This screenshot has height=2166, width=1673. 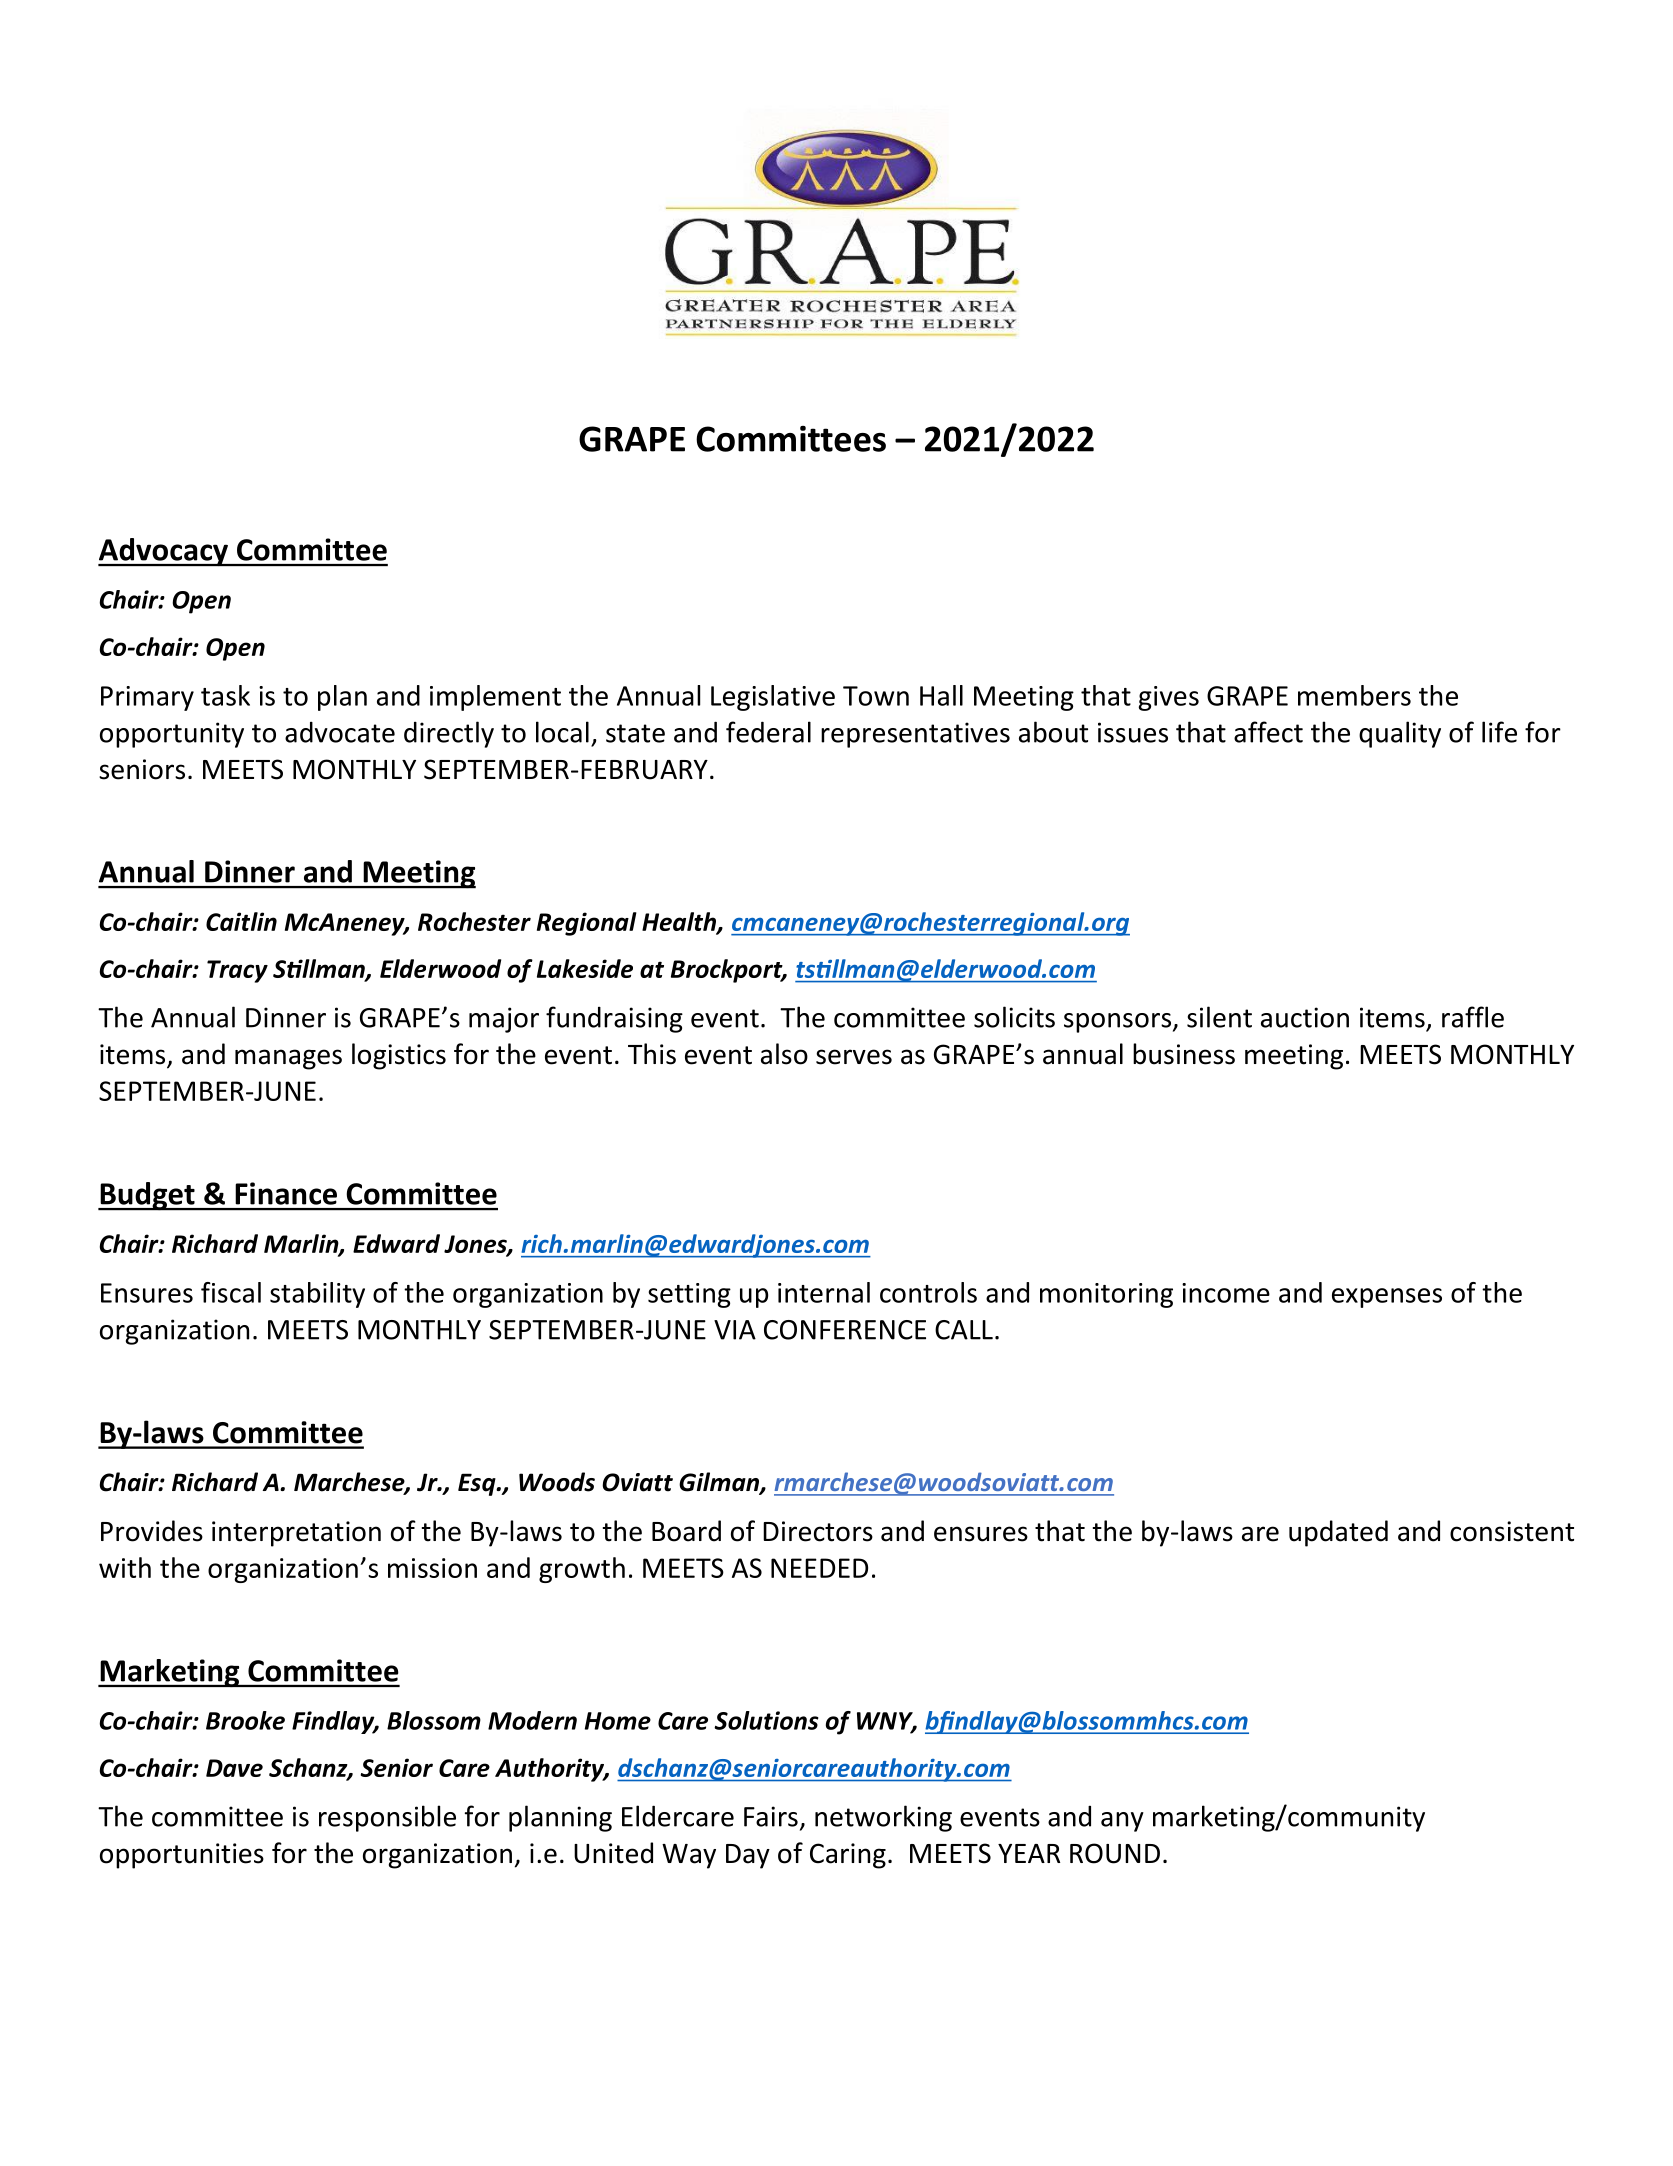 What do you see at coordinates (387, 1818) in the screenshot?
I see `responsible` at bounding box center [387, 1818].
